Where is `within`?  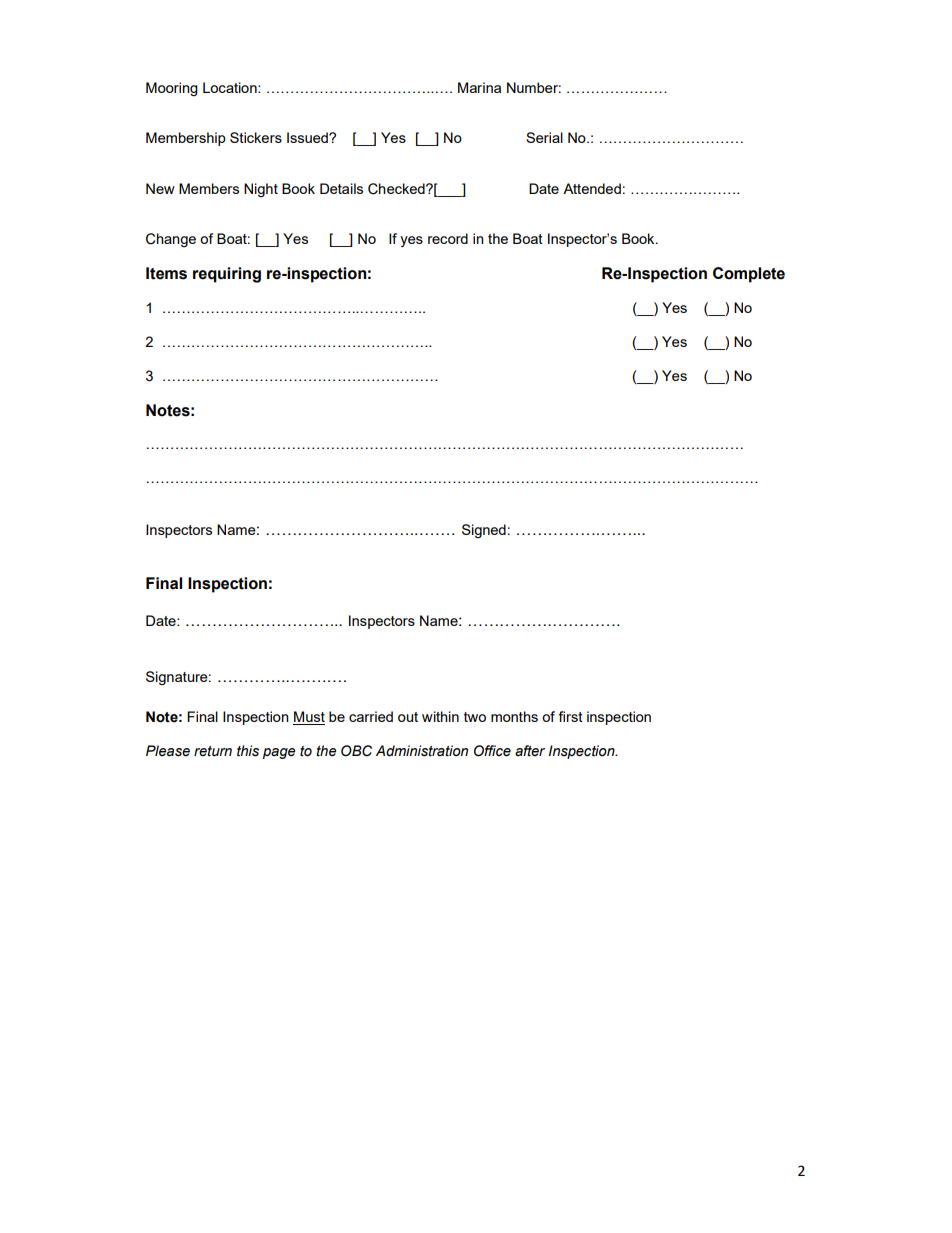 within is located at coordinates (440, 716).
